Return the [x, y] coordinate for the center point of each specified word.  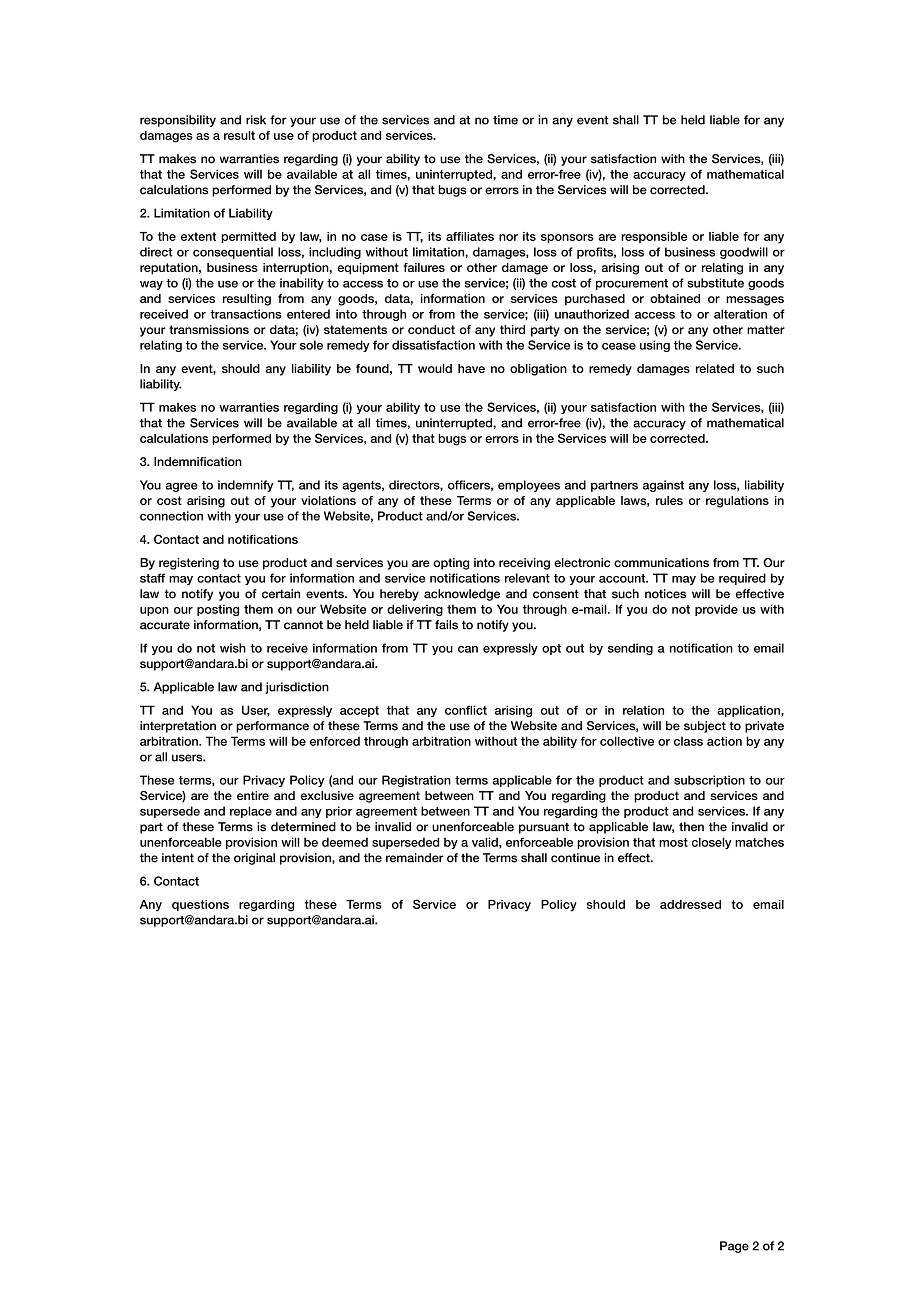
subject [705, 727]
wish [233, 648]
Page [734, 1247]
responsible [654, 237]
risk [256, 120]
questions [200, 905]
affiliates [470, 236]
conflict [466, 710]
